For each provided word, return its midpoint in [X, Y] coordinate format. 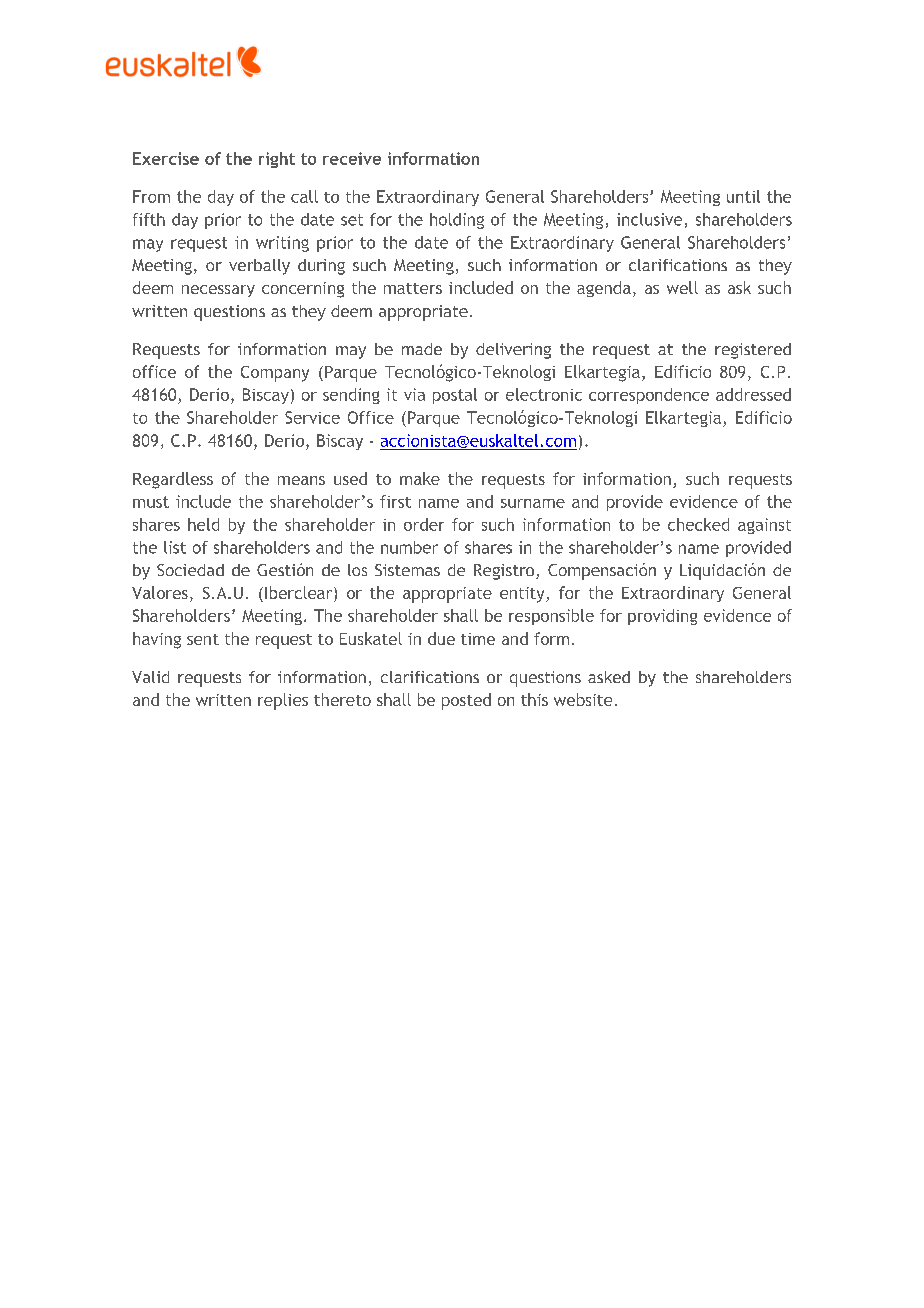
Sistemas [407, 570]
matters [413, 288]
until [743, 196]
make [420, 478]
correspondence [649, 396]
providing [662, 617]
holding [457, 221]
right [277, 160]
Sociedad [190, 570]
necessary [218, 291]
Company [275, 374]
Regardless [173, 480]
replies [283, 701]
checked [698, 524]
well [682, 287]
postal [455, 396]
